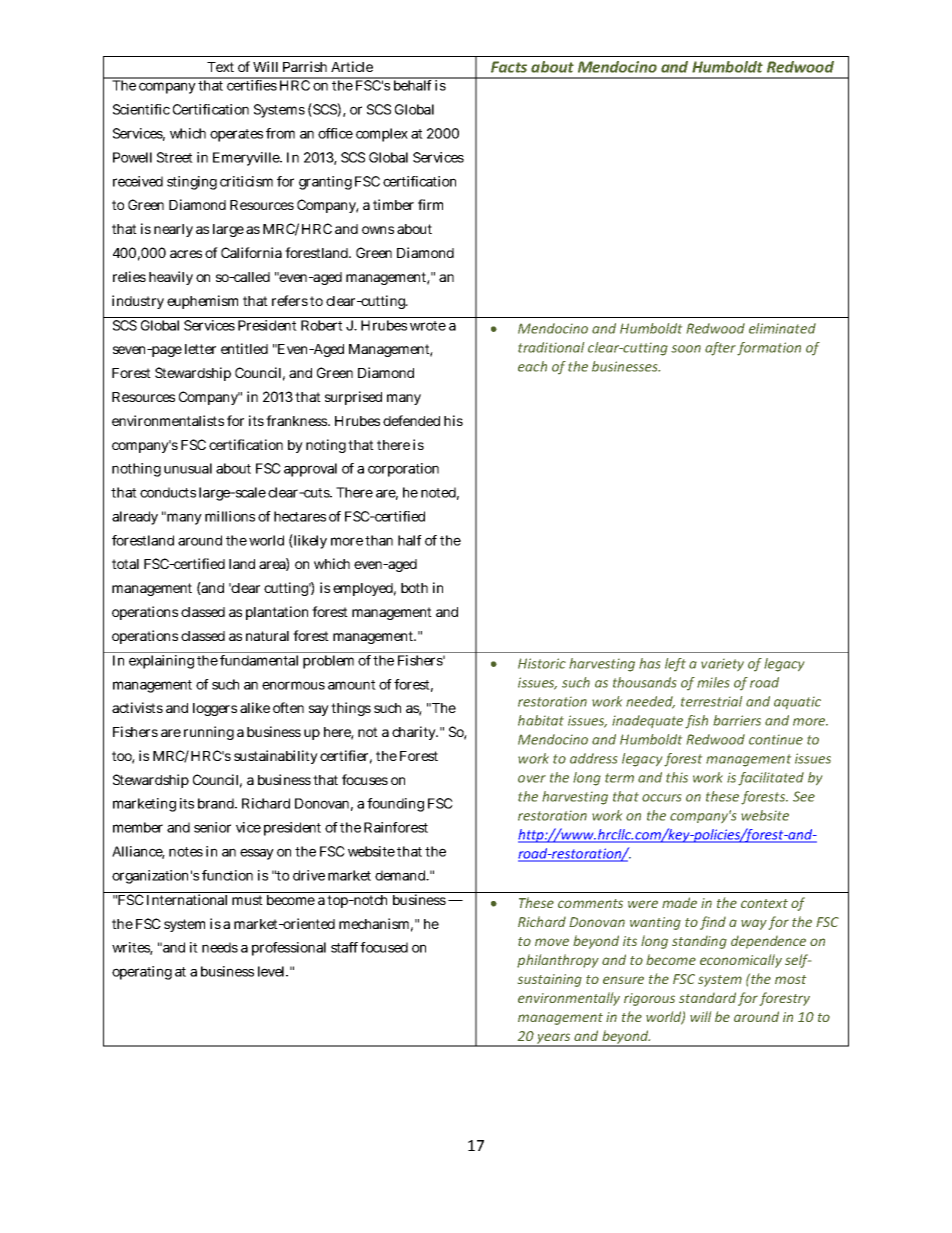 This screenshot has width=952, height=1233. I want to click on Facts, so click(509, 67).
